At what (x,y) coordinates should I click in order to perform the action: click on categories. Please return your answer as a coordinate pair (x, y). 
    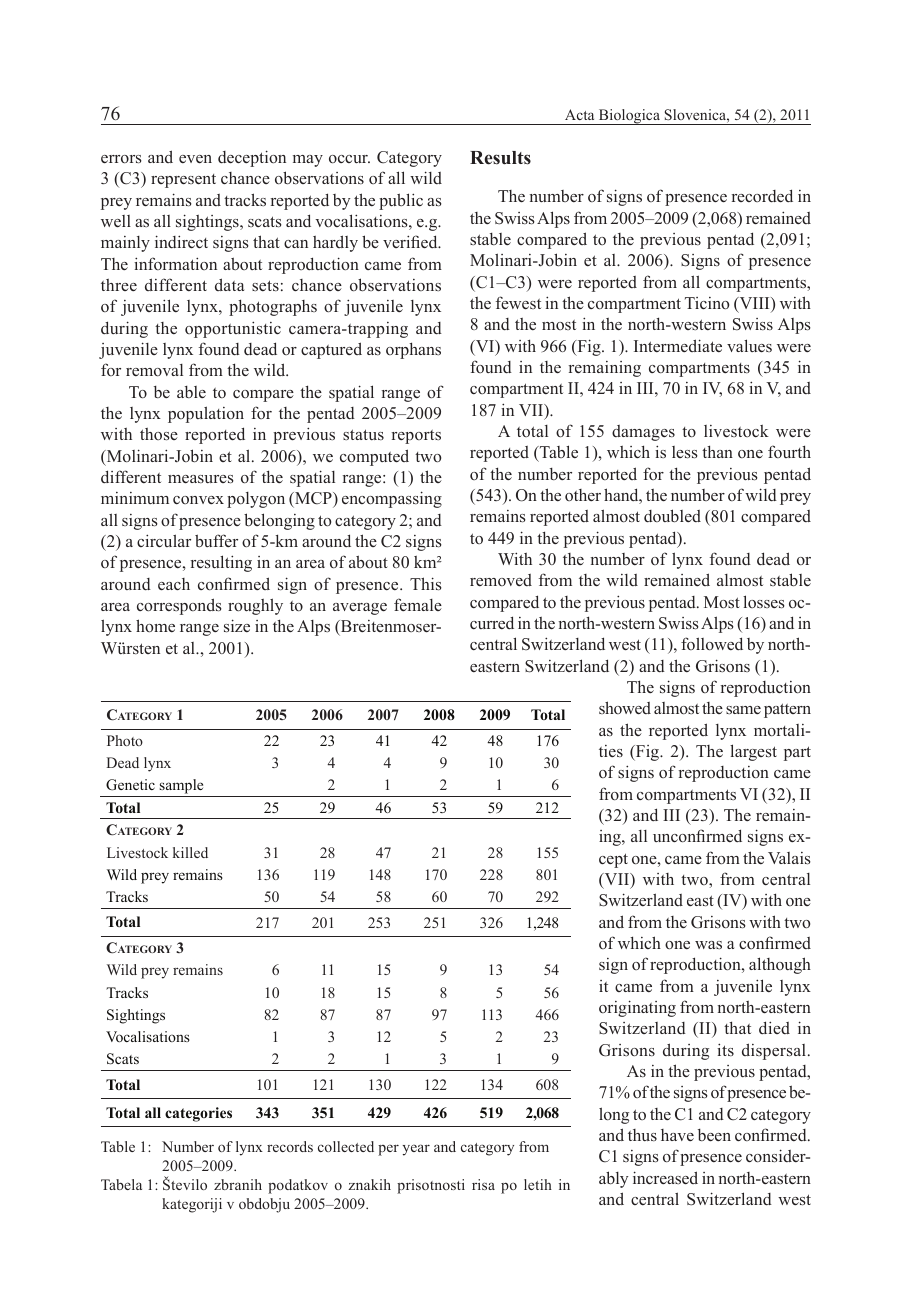
    Looking at the image, I should click on (198, 1114).
